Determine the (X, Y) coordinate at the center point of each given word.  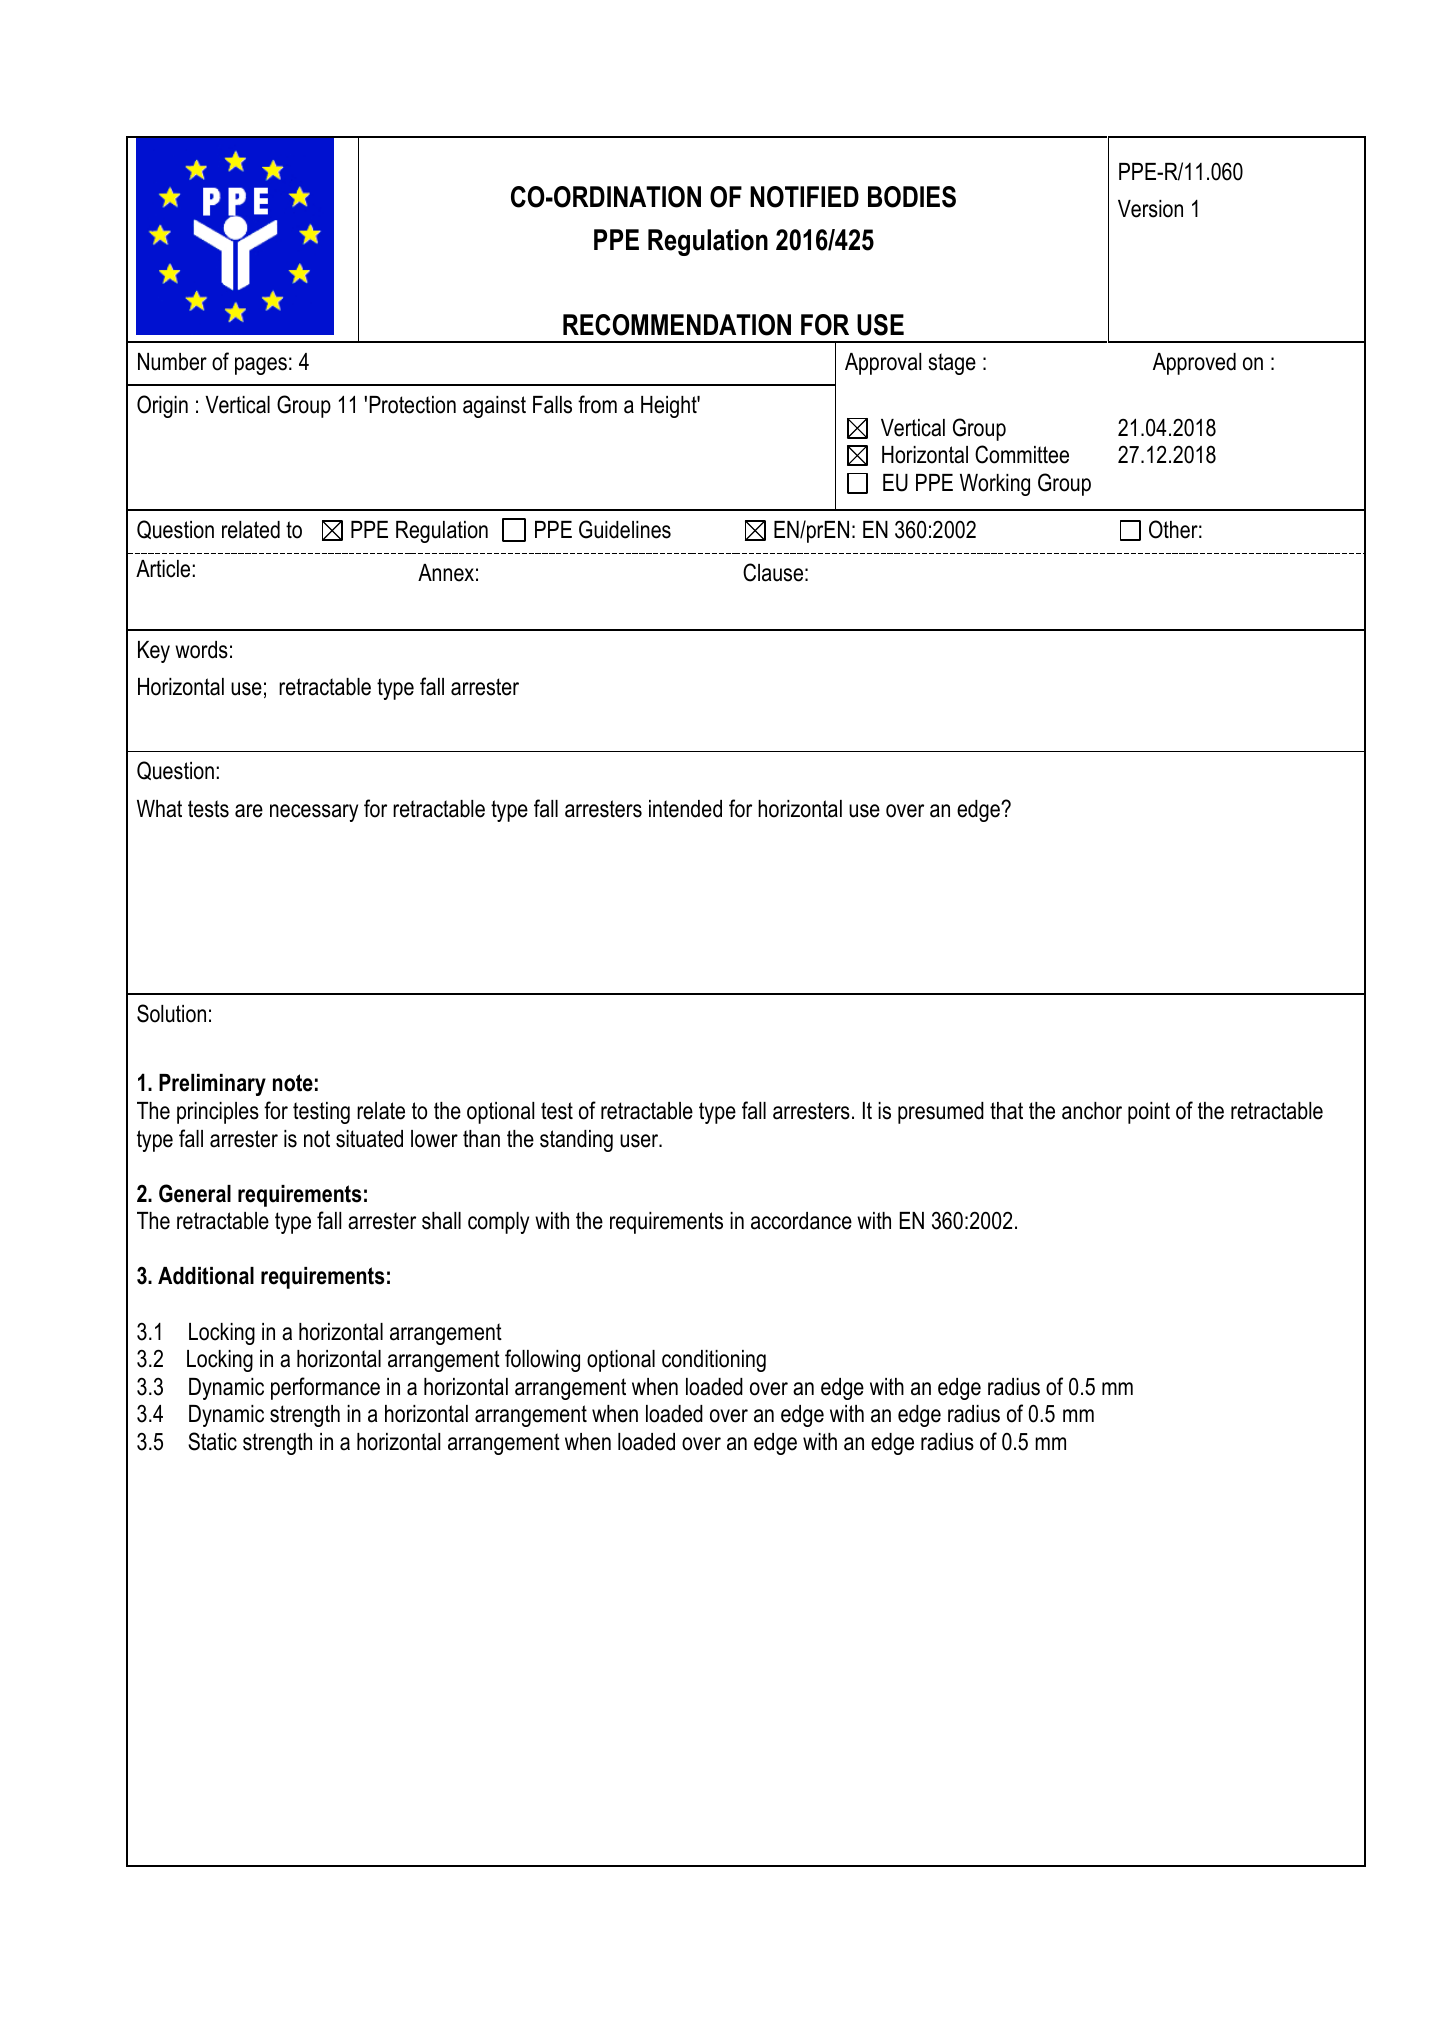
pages (261, 366)
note (293, 1083)
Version (1150, 209)
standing (576, 1141)
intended (685, 809)
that (1006, 1111)
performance (325, 1388)
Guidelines (625, 529)
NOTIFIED (804, 197)
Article (163, 569)
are (249, 811)
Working (995, 485)
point (1149, 1113)
